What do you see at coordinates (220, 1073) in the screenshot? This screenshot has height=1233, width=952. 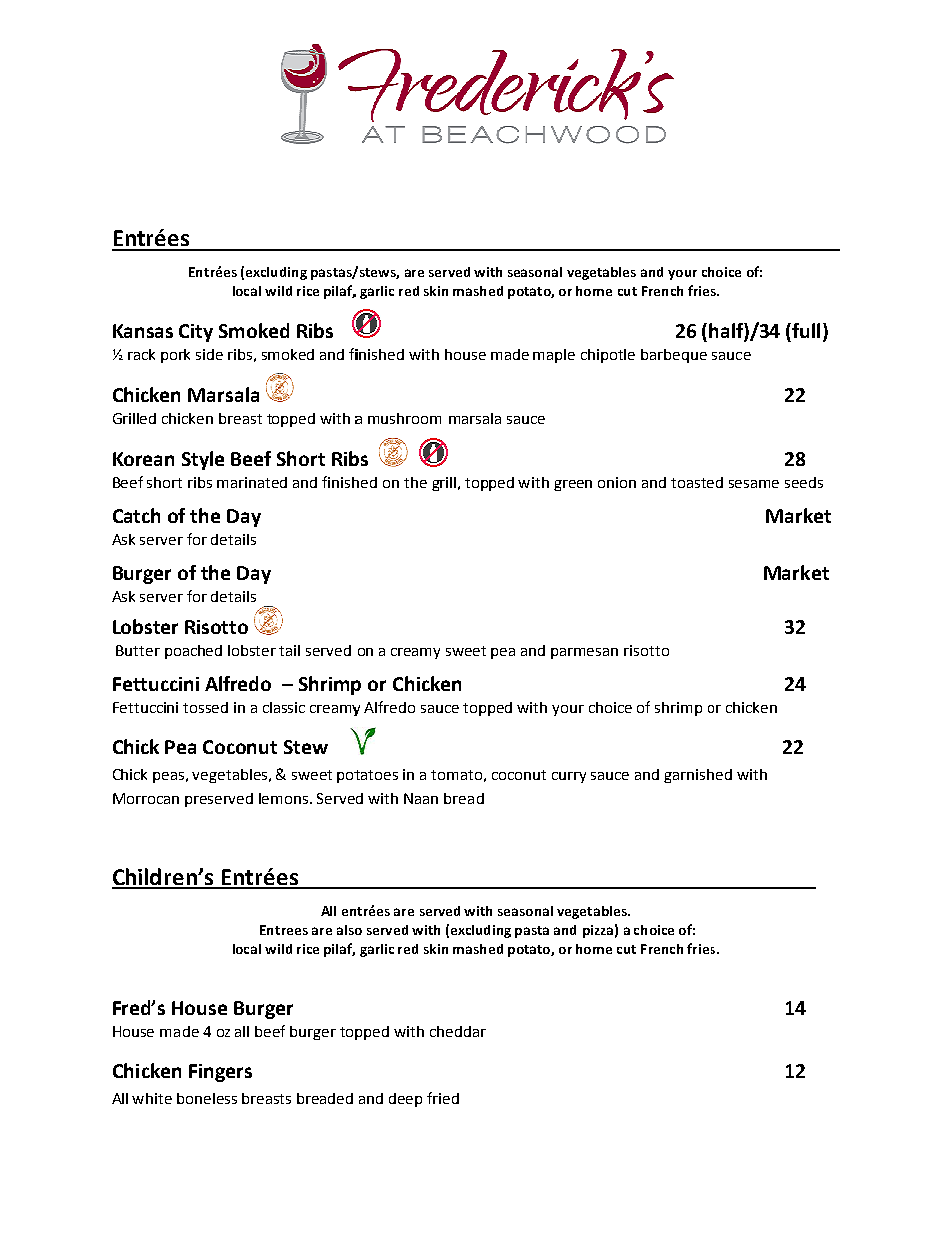 I see `Fingers` at bounding box center [220, 1073].
